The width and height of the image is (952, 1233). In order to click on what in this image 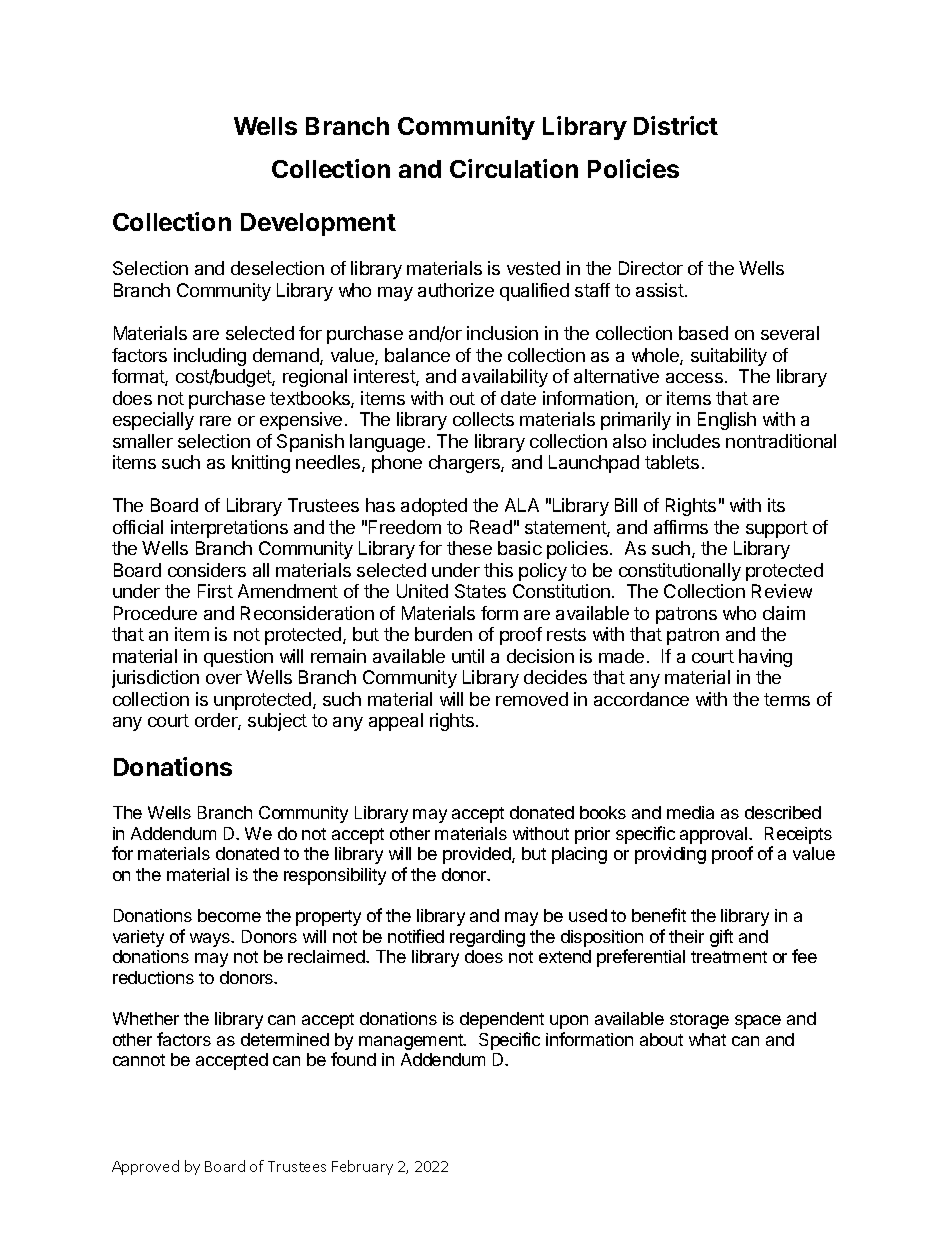, I will do `click(707, 1039)`.
